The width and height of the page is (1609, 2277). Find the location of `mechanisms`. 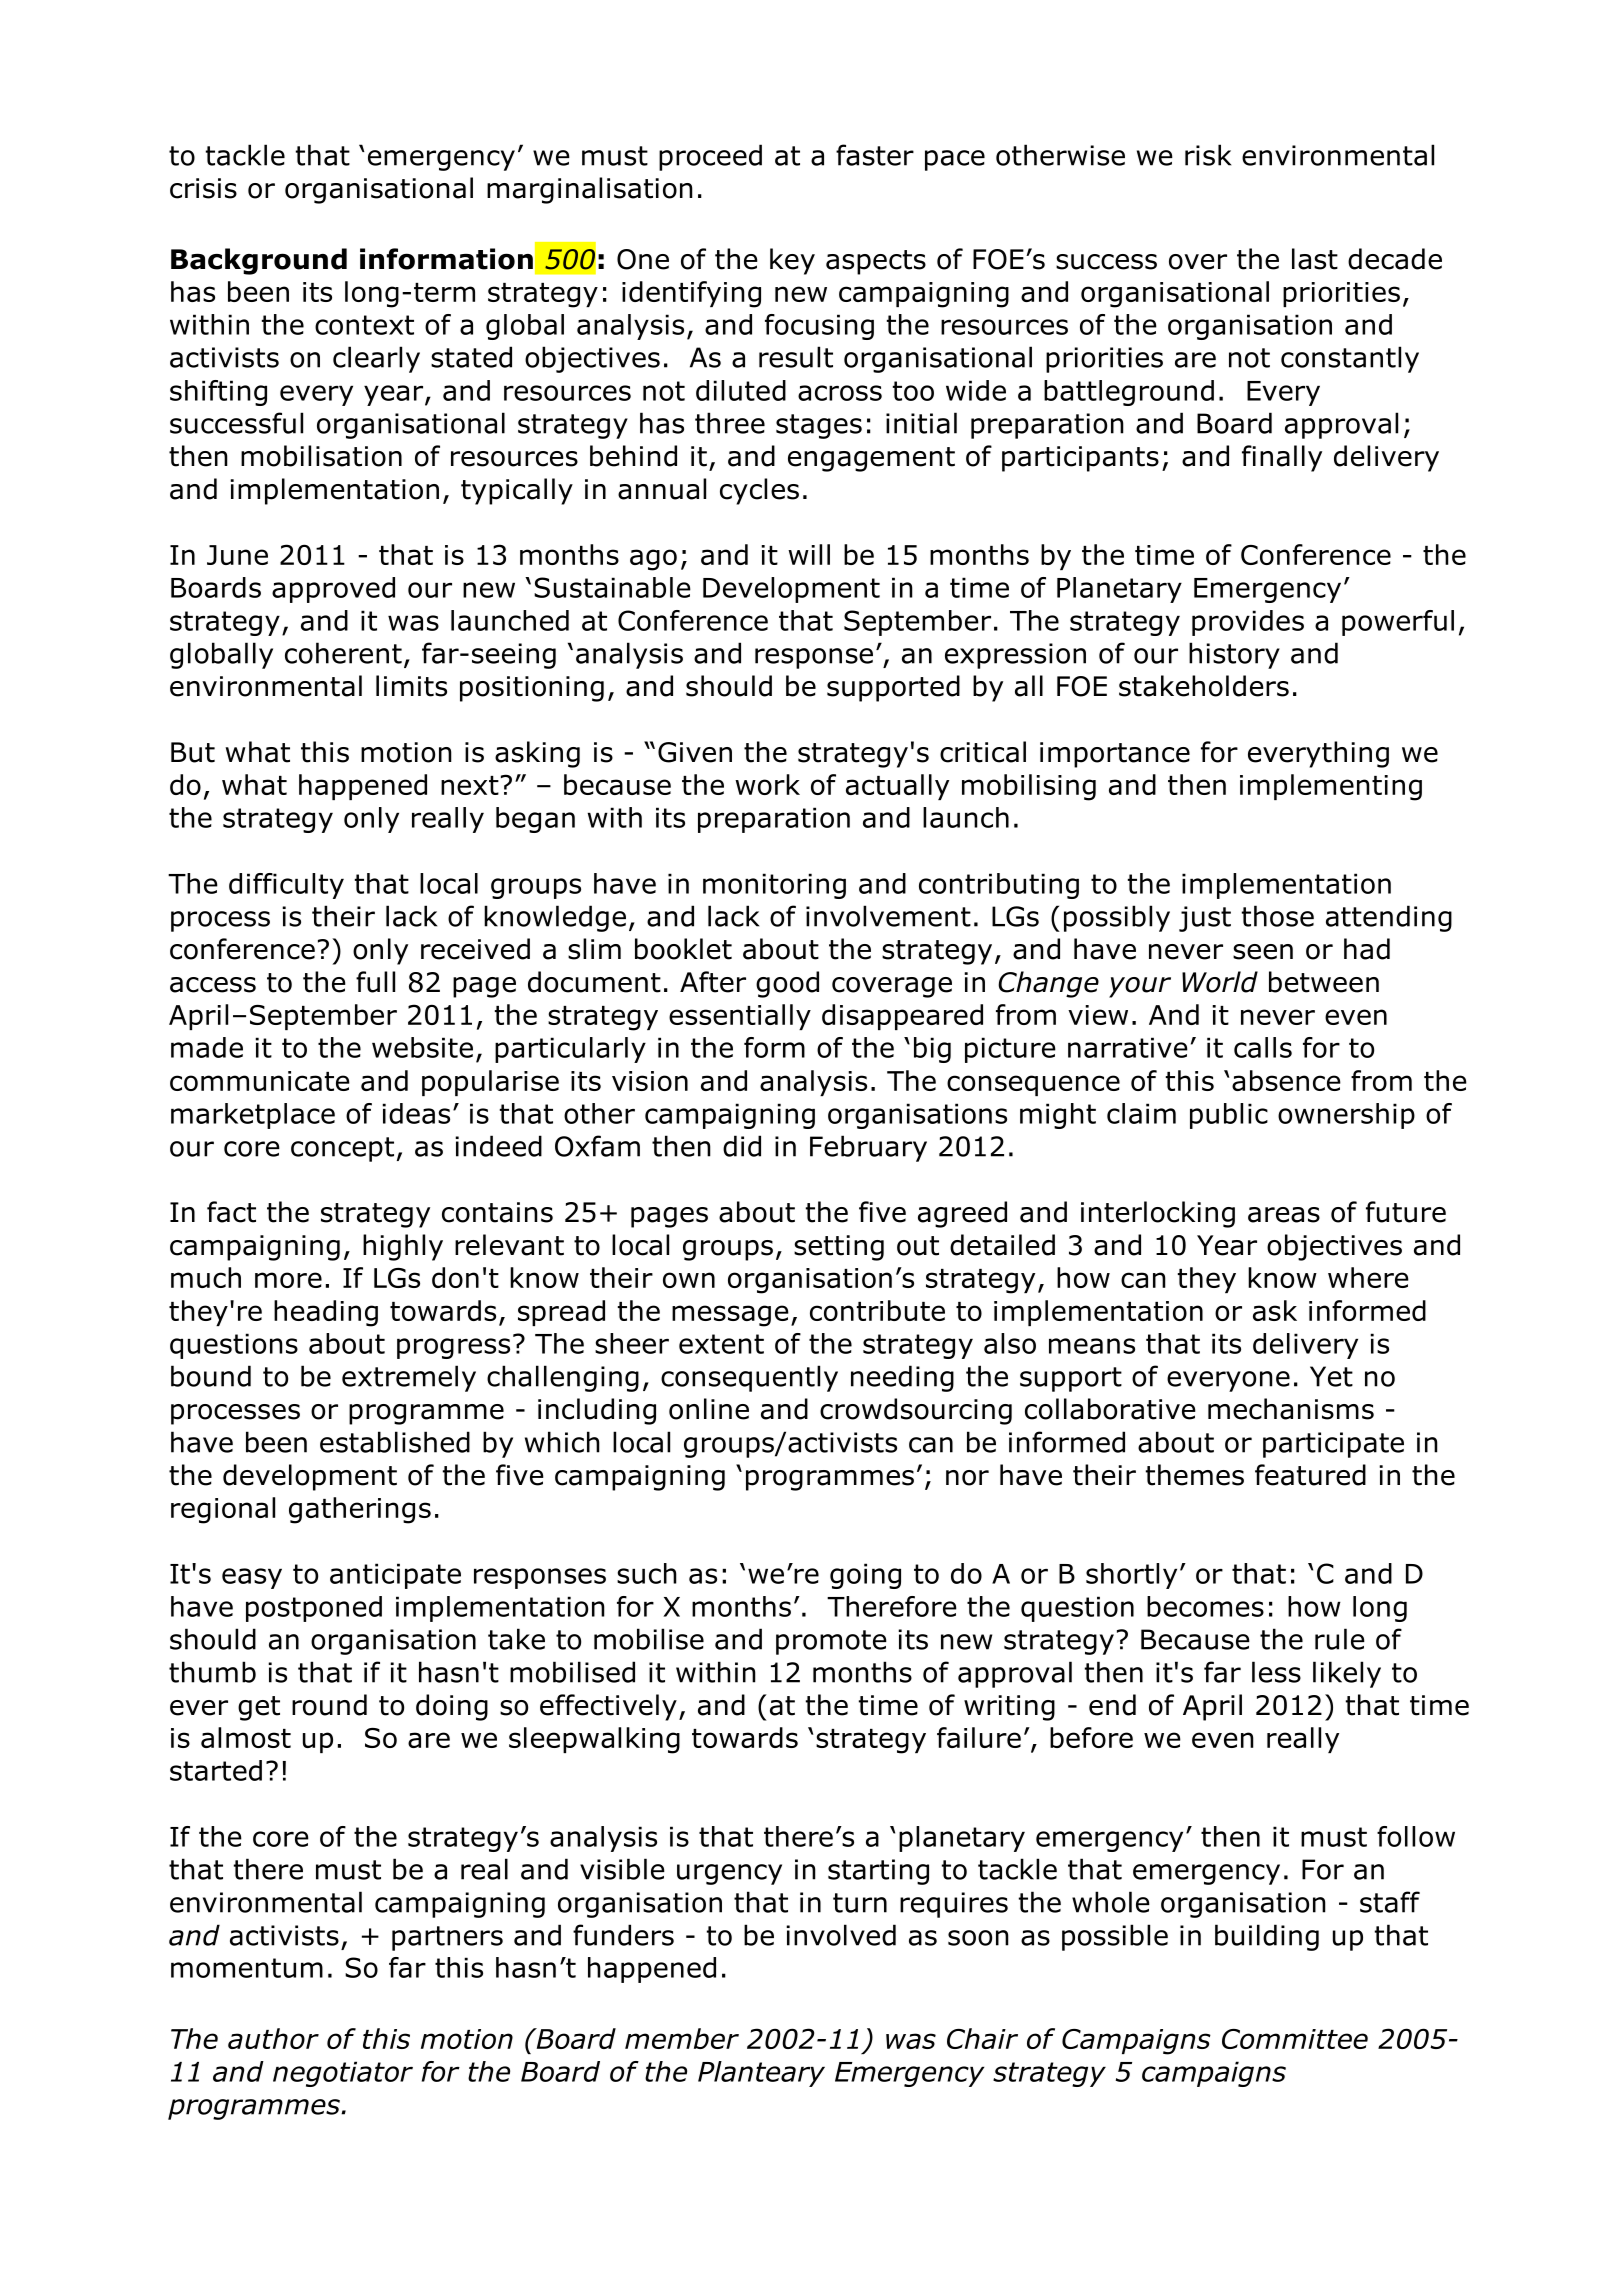

mechanisms is located at coordinates (1291, 1409).
